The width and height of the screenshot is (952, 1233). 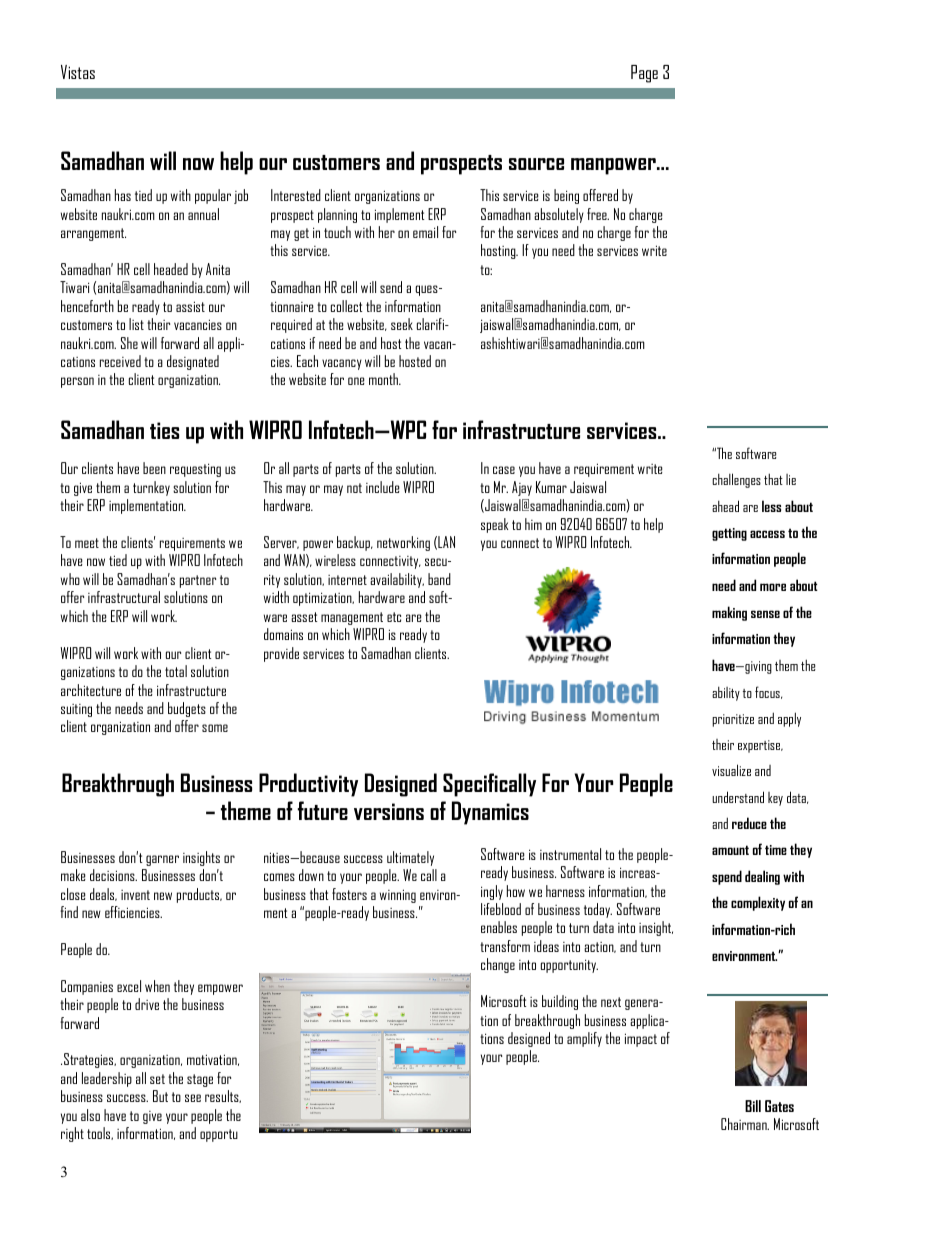 What do you see at coordinates (536, 164) in the screenshot?
I see `source` at bounding box center [536, 164].
